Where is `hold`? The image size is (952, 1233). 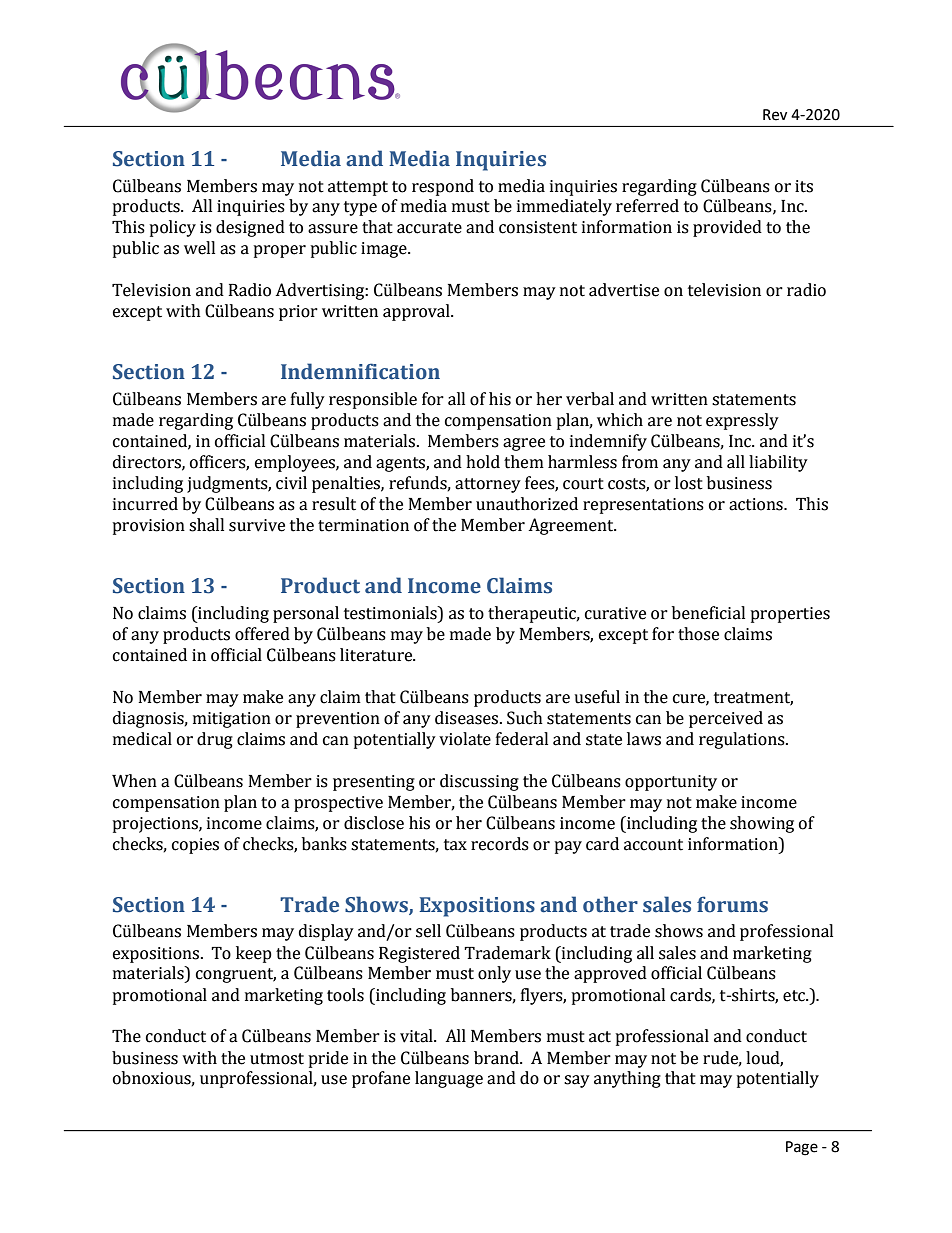
hold is located at coordinates (483, 462).
